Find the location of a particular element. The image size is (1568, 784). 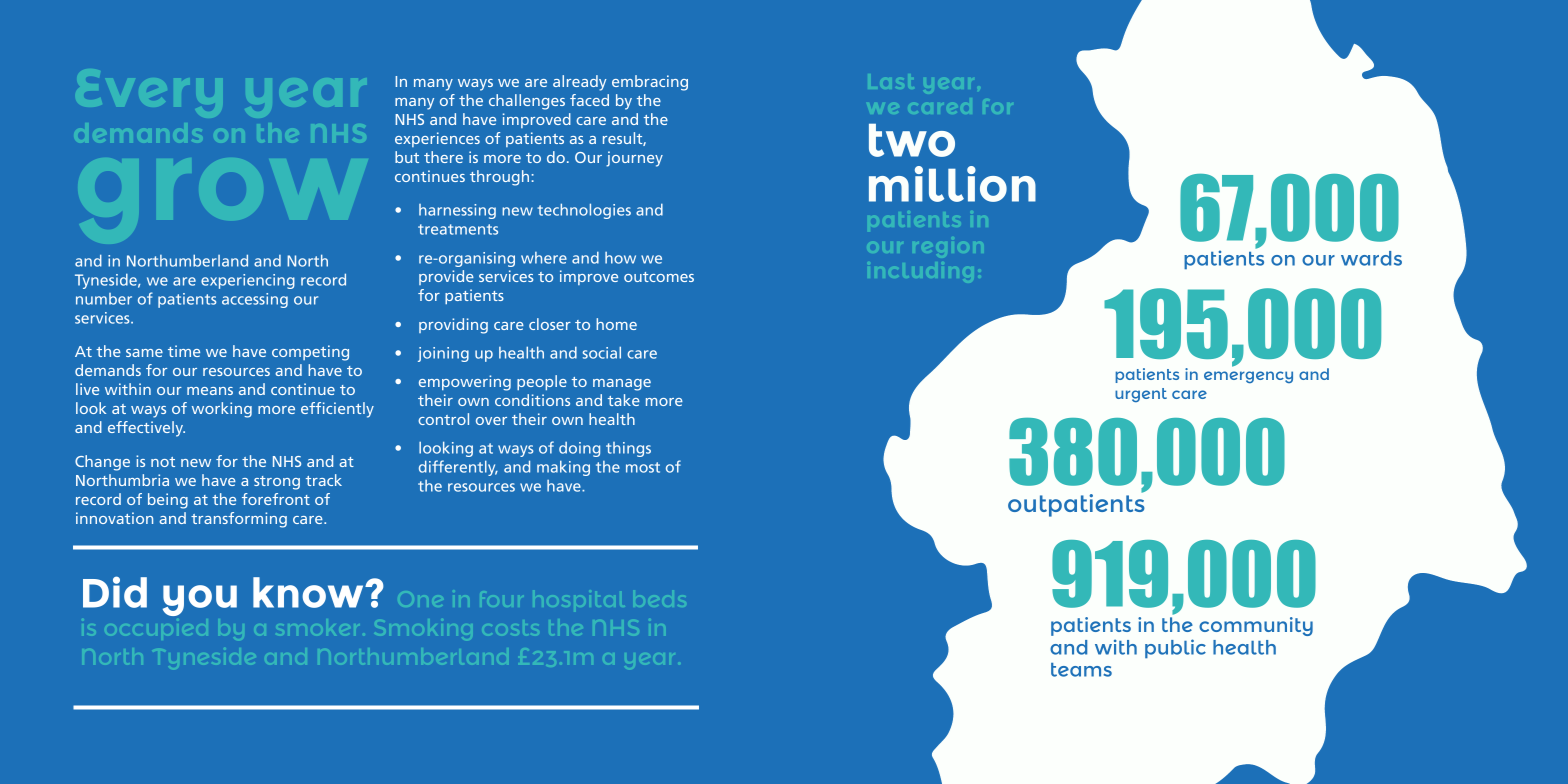

experiencing is located at coordinates (248, 281).
